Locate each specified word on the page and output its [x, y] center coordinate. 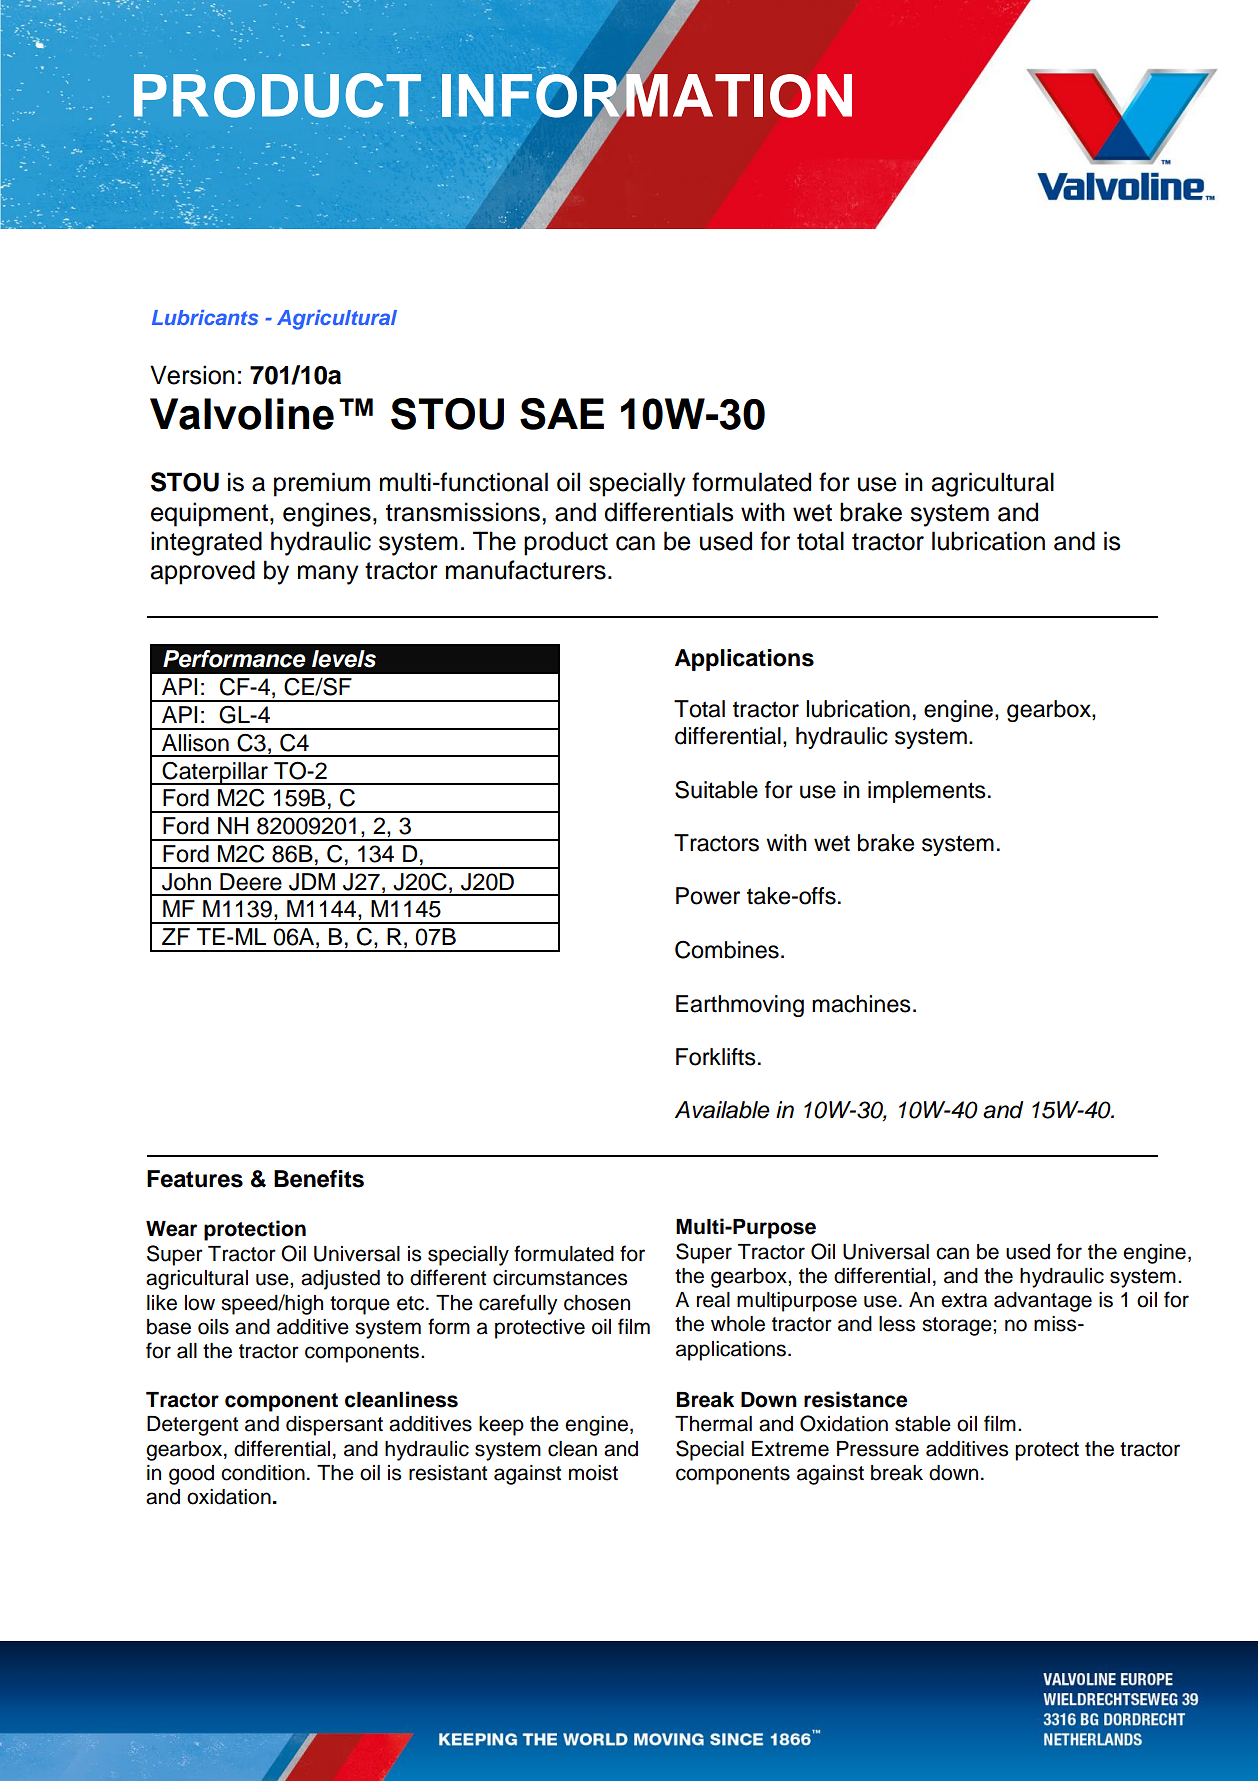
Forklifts [716, 1057]
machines [861, 1004]
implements [927, 792]
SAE [562, 414]
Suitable [716, 789]
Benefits [319, 1179]
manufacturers [526, 570]
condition [263, 1473]
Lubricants [205, 317]
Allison [195, 743]
